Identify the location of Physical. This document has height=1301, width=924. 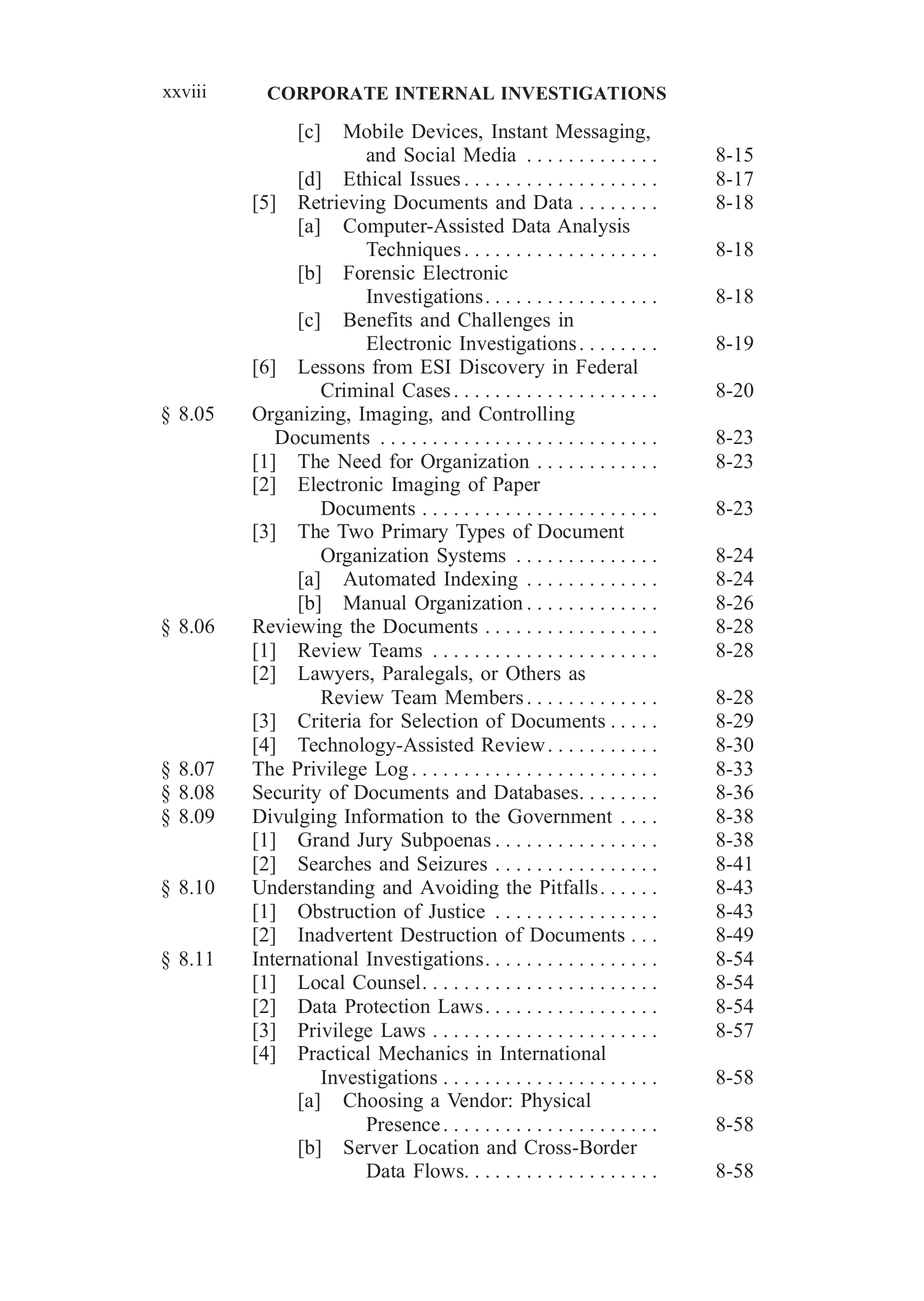
(556, 1102).
